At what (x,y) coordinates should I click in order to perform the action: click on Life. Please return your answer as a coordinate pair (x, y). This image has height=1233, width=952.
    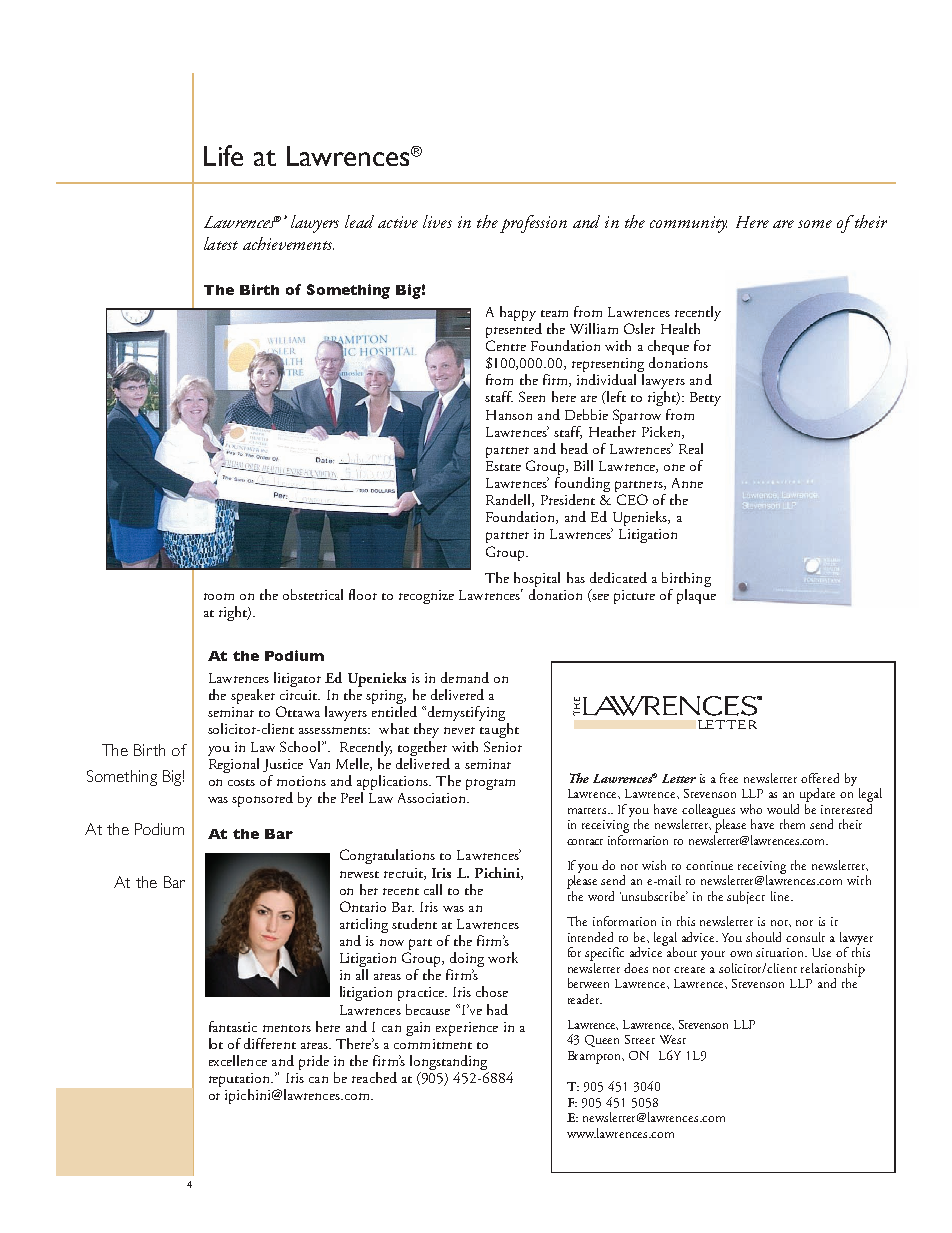
    Looking at the image, I should click on (223, 155).
